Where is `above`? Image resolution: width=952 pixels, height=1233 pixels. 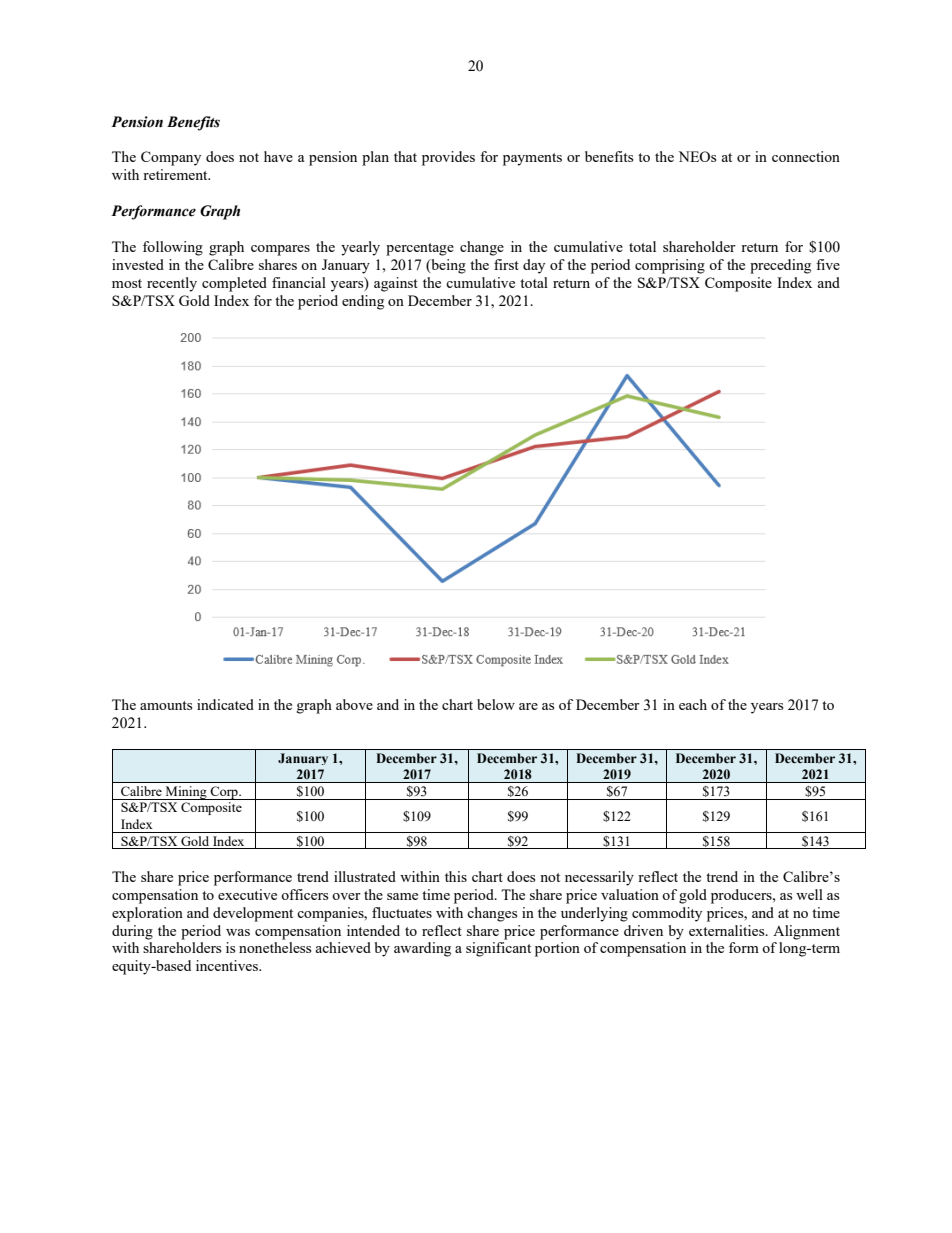 above is located at coordinates (354, 704).
